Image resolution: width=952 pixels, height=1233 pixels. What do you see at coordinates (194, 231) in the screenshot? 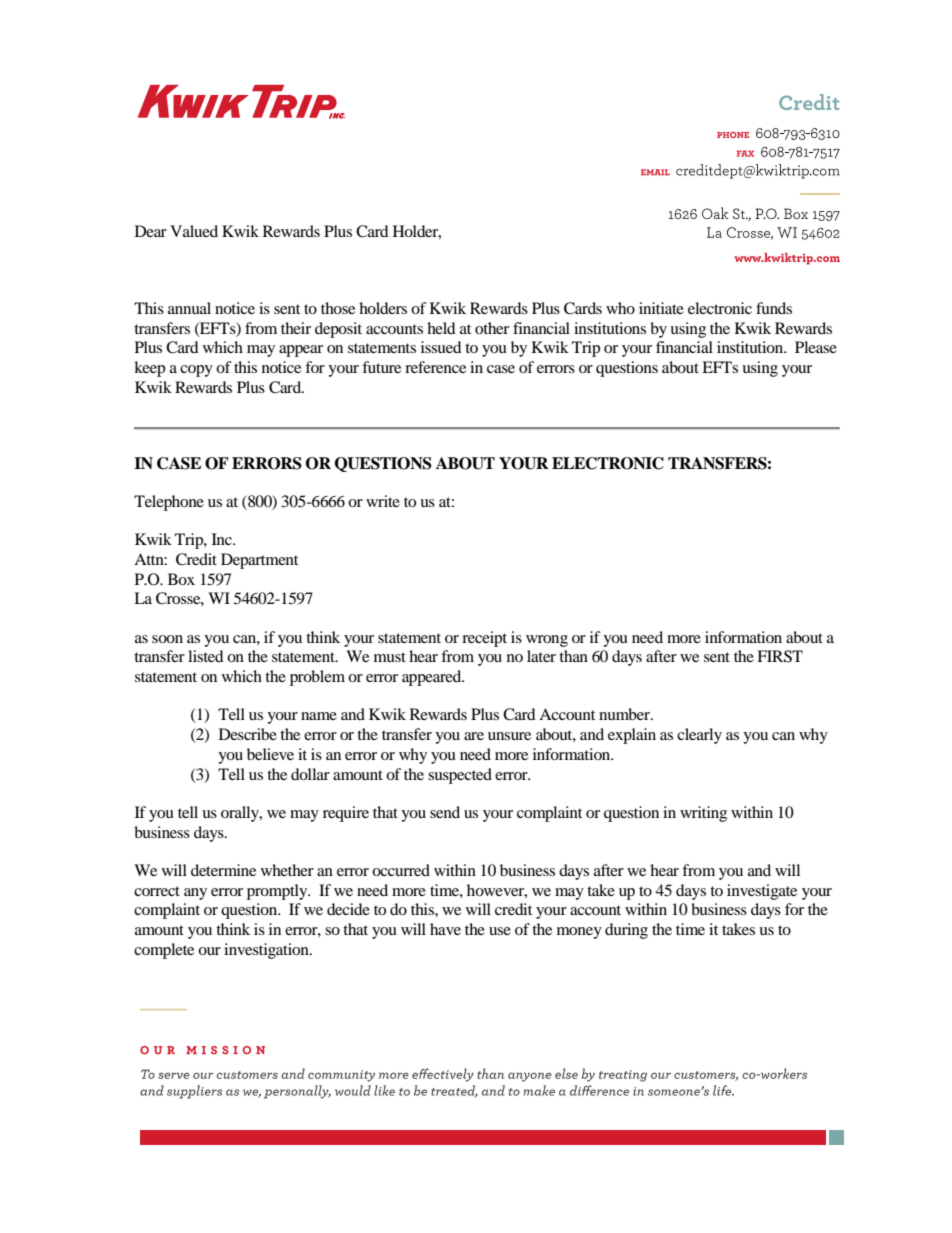
I see `Valued` at bounding box center [194, 231].
